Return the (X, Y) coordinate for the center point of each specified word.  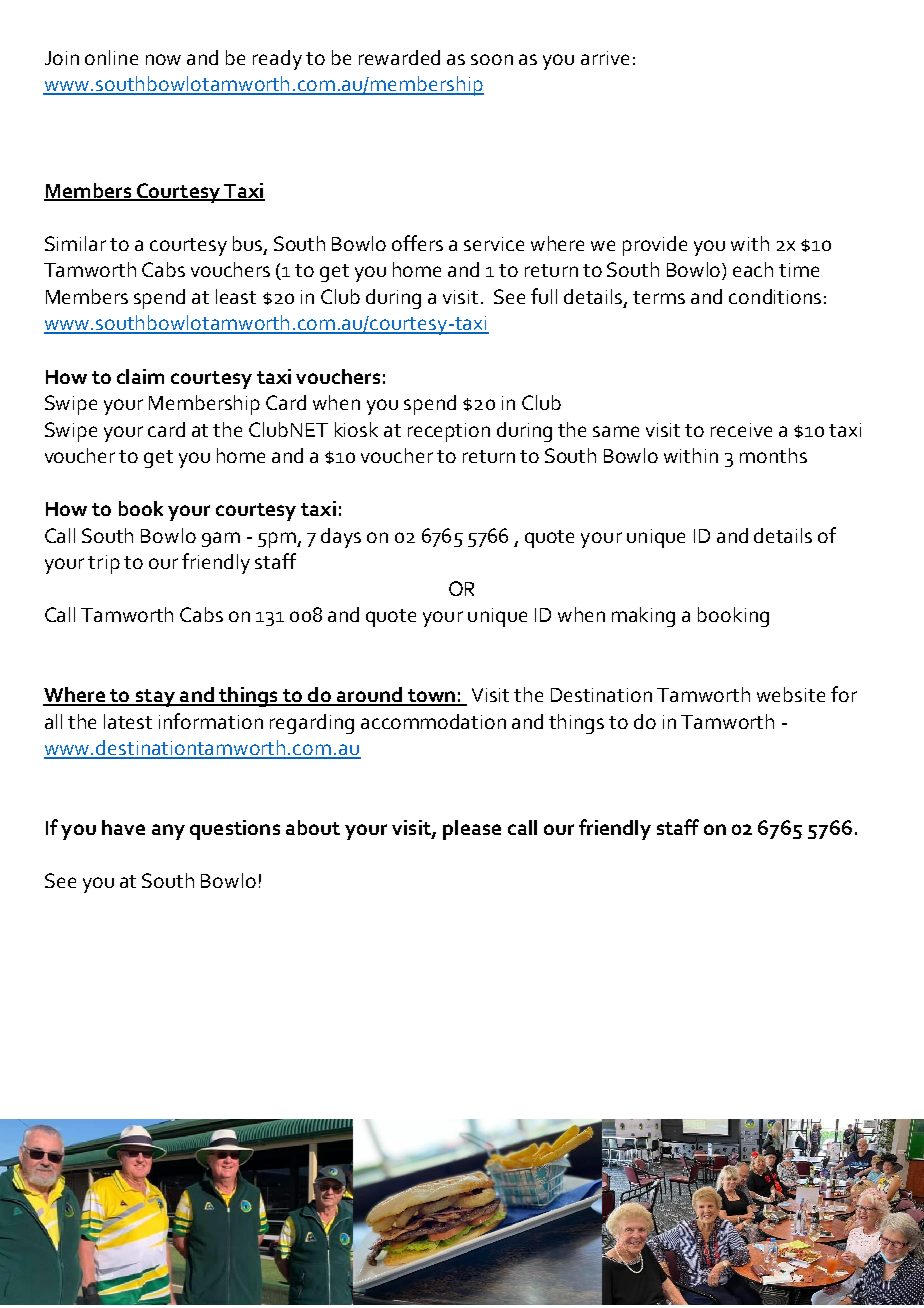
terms (659, 297)
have (123, 827)
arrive (605, 58)
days (341, 538)
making (643, 617)
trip (104, 564)
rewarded (399, 57)
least (236, 296)
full (544, 296)
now (163, 59)
